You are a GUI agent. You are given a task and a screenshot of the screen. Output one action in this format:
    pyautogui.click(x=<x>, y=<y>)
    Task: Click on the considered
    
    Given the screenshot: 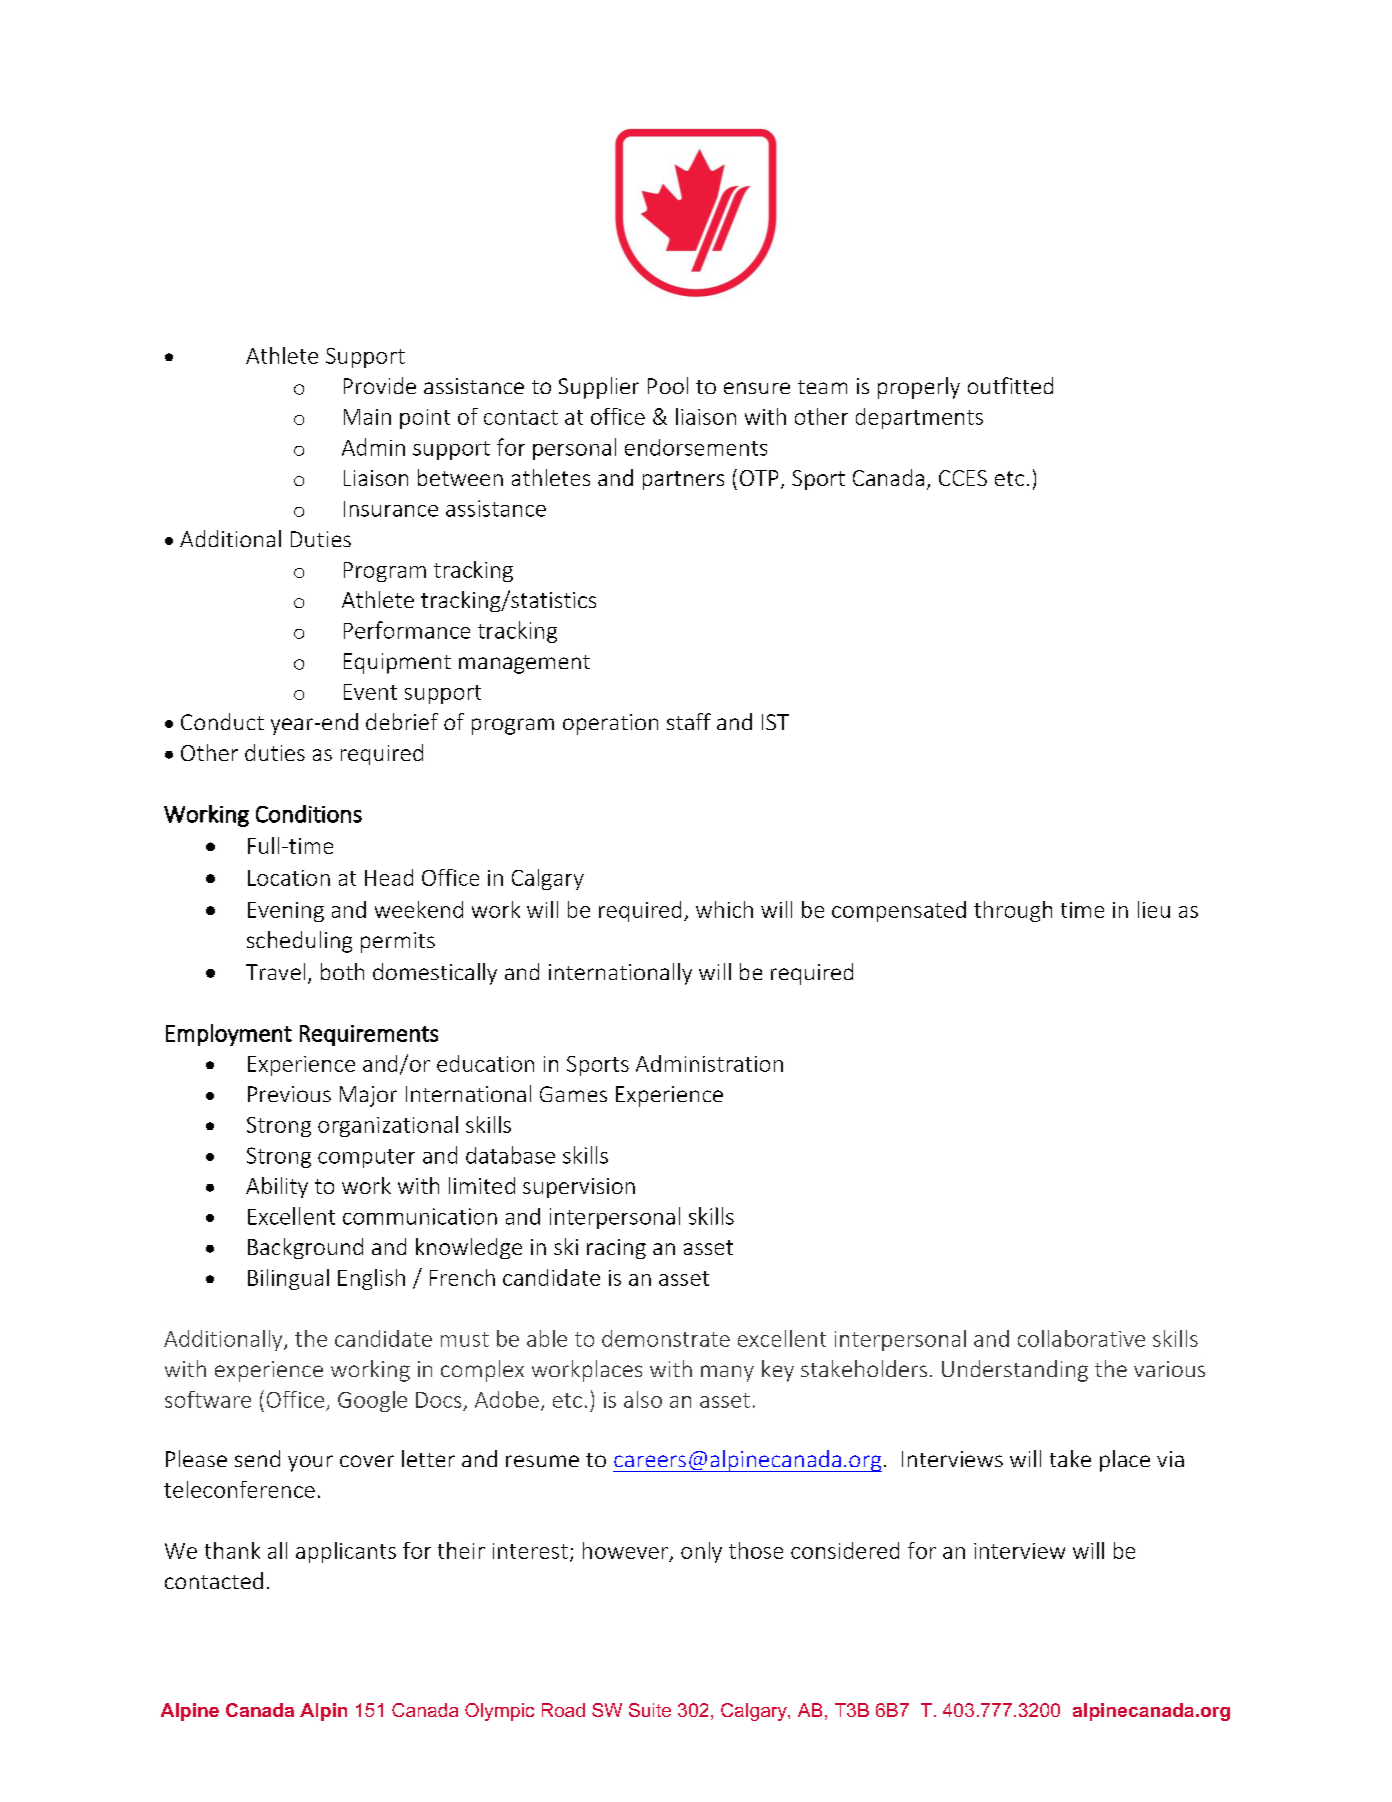 What is the action you would take?
    pyautogui.click(x=845, y=1550)
